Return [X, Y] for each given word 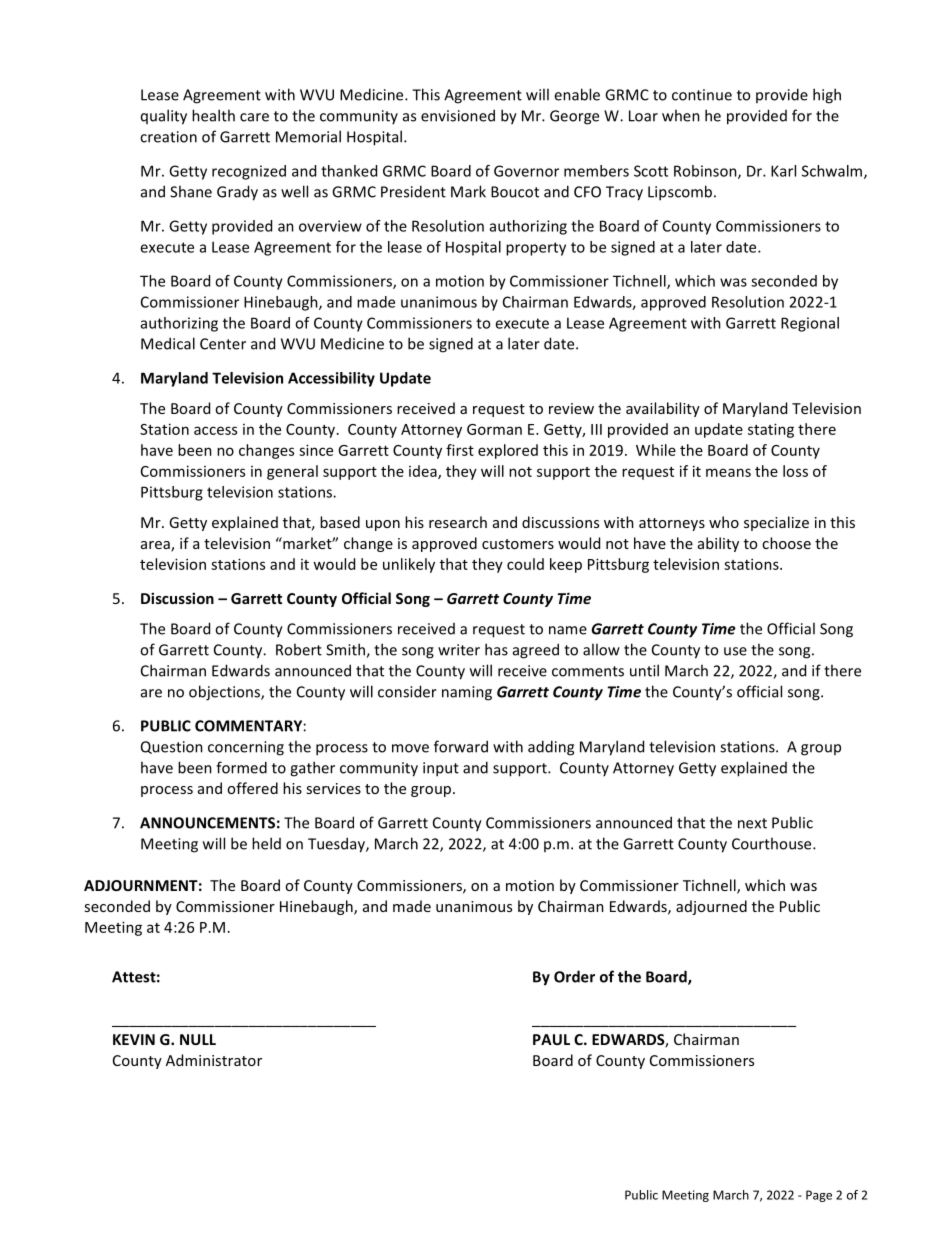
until [644, 670]
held [266, 843]
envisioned [458, 115]
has [496, 649]
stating [771, 430]
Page [819, 1196]
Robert [299, 649]
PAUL [551, 1039]
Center [223, 344]
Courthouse [773, 843]
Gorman [494, 429]
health [213, 115]
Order [574, 976]
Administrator [214, 1060]
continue [702, 95]
